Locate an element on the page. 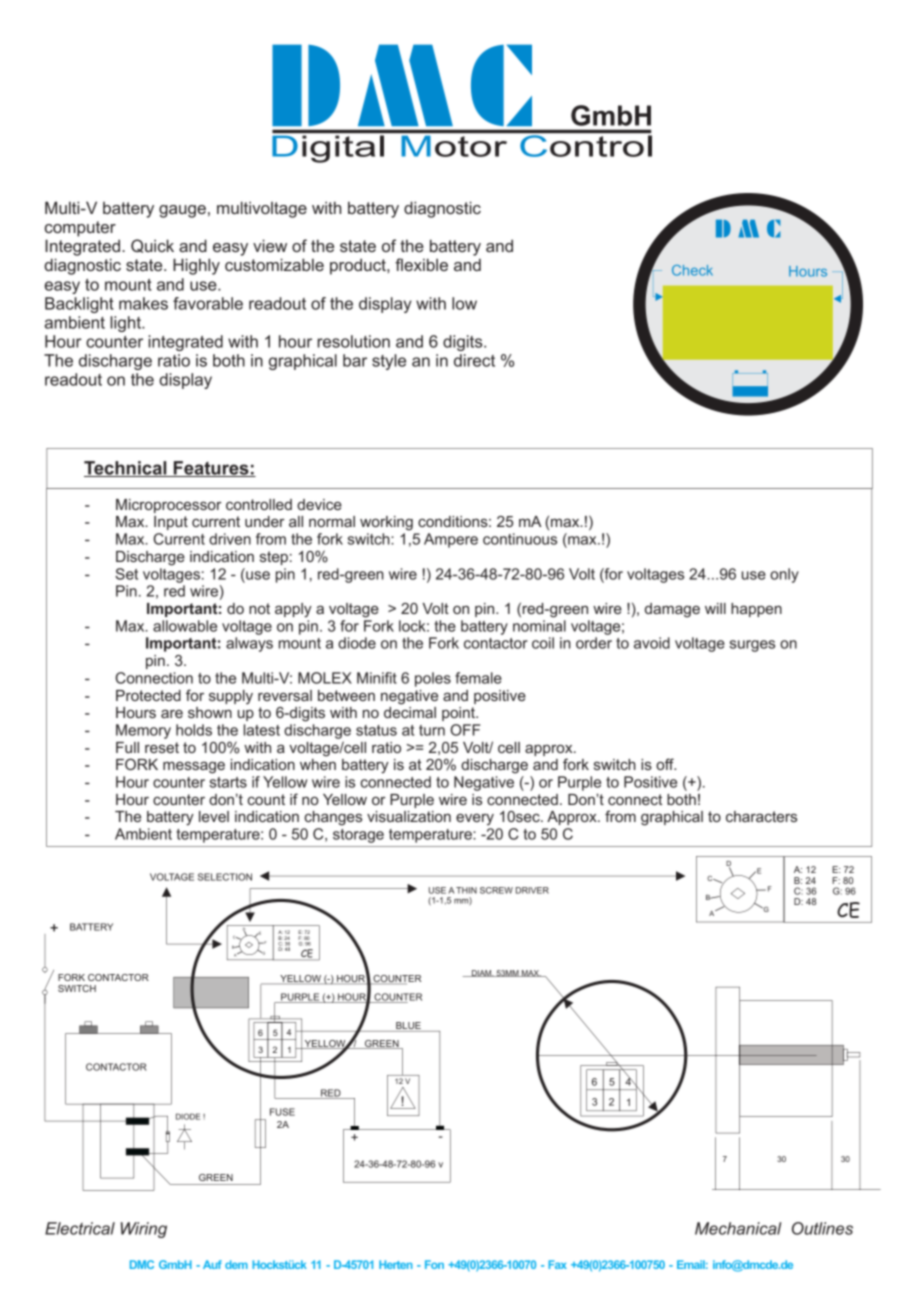  Wiring is located at coordinates (144, 1230).
